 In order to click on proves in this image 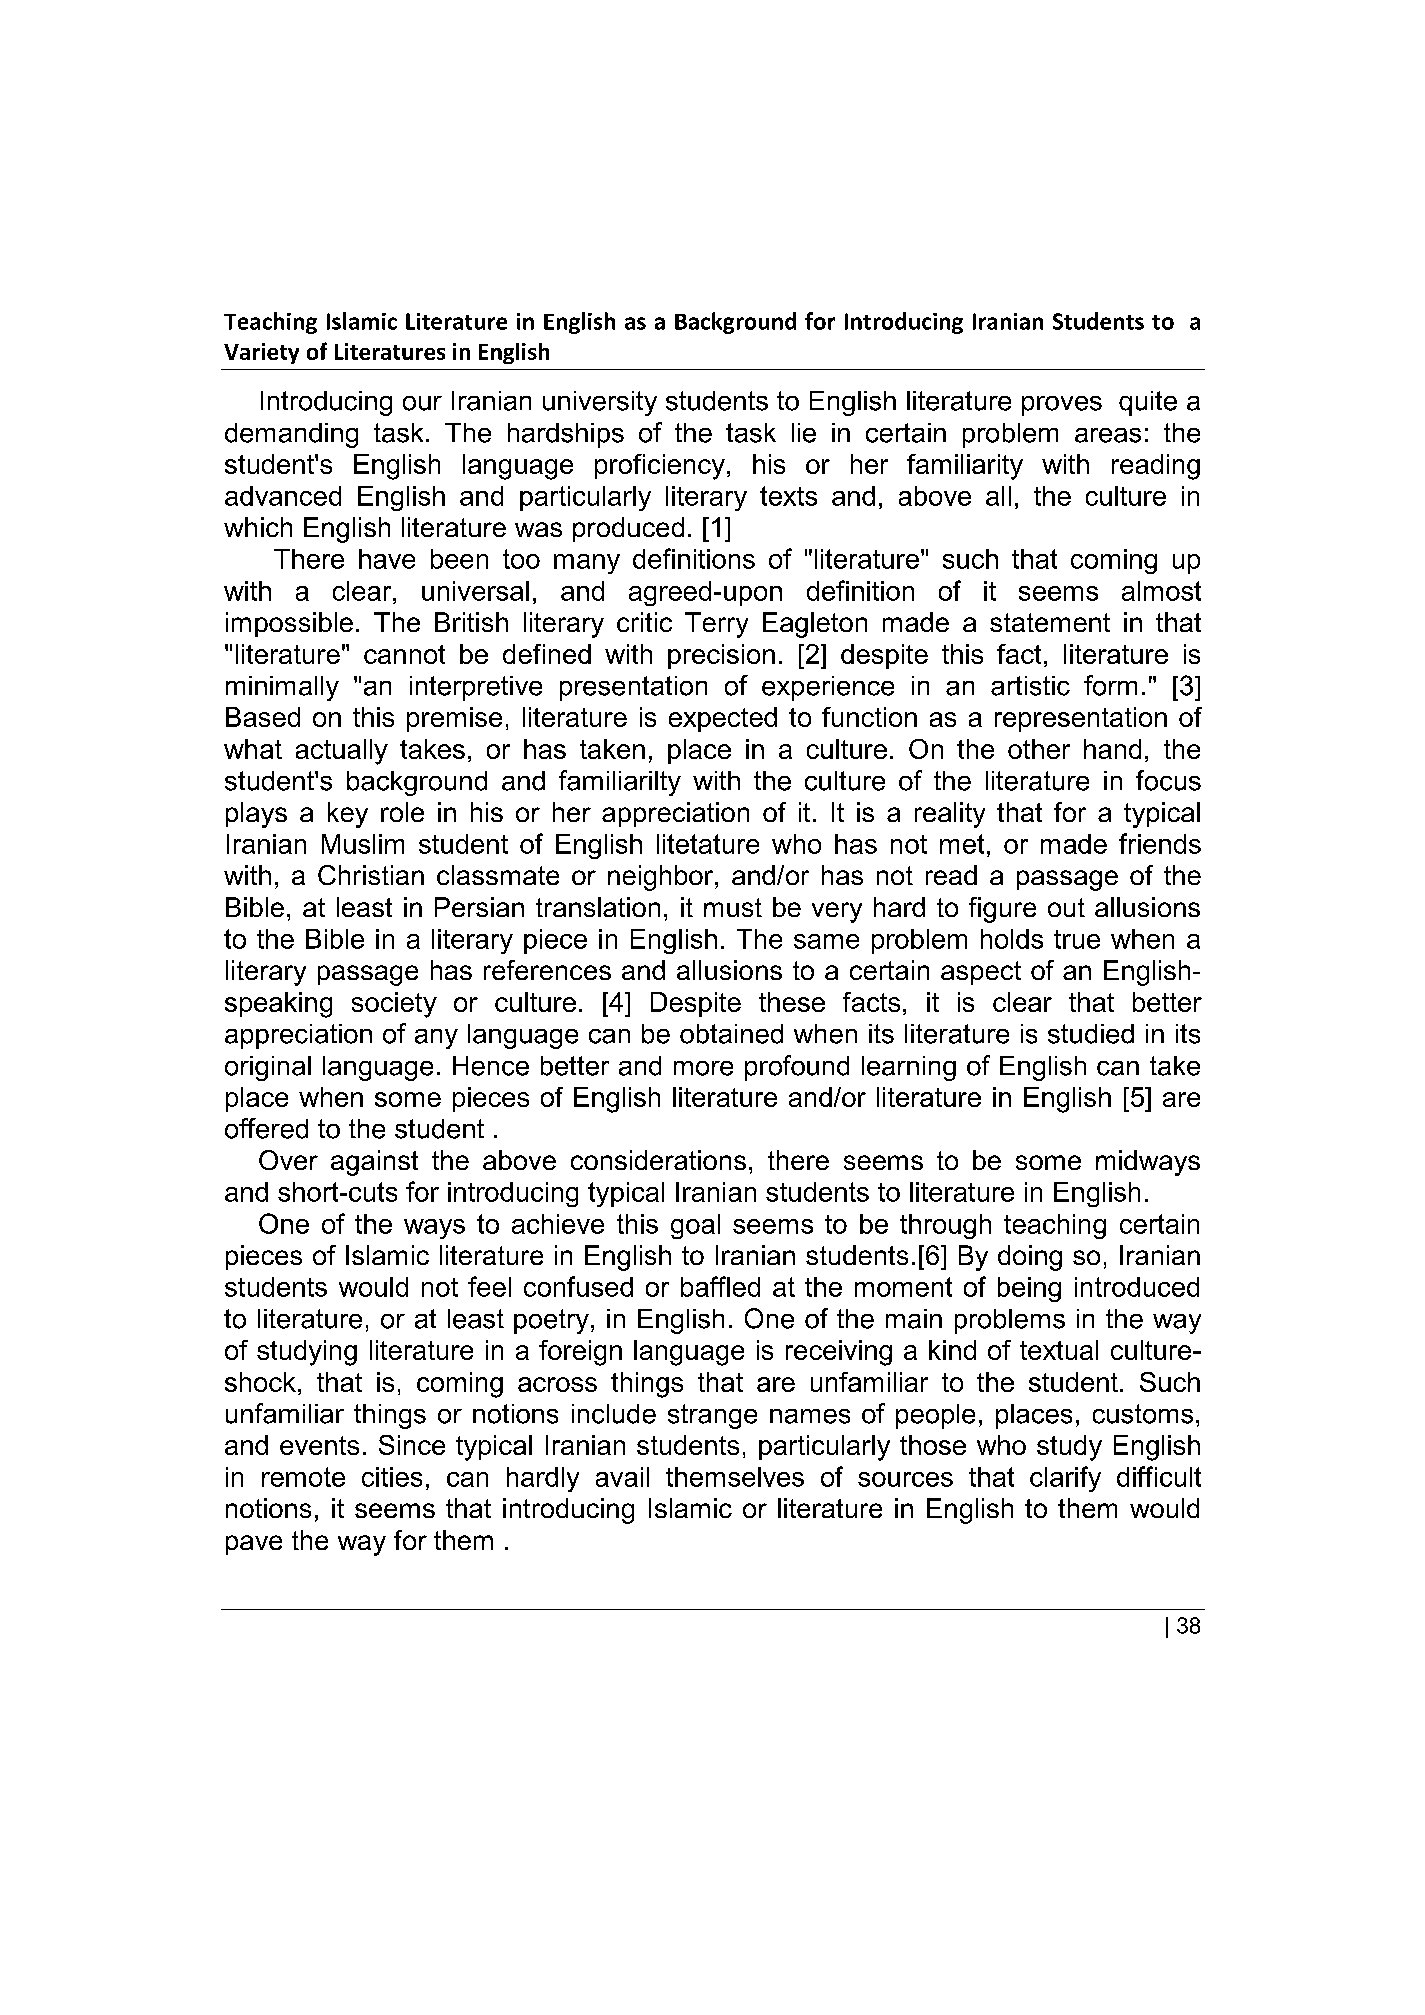, I will do `click(1062, 406)`.
